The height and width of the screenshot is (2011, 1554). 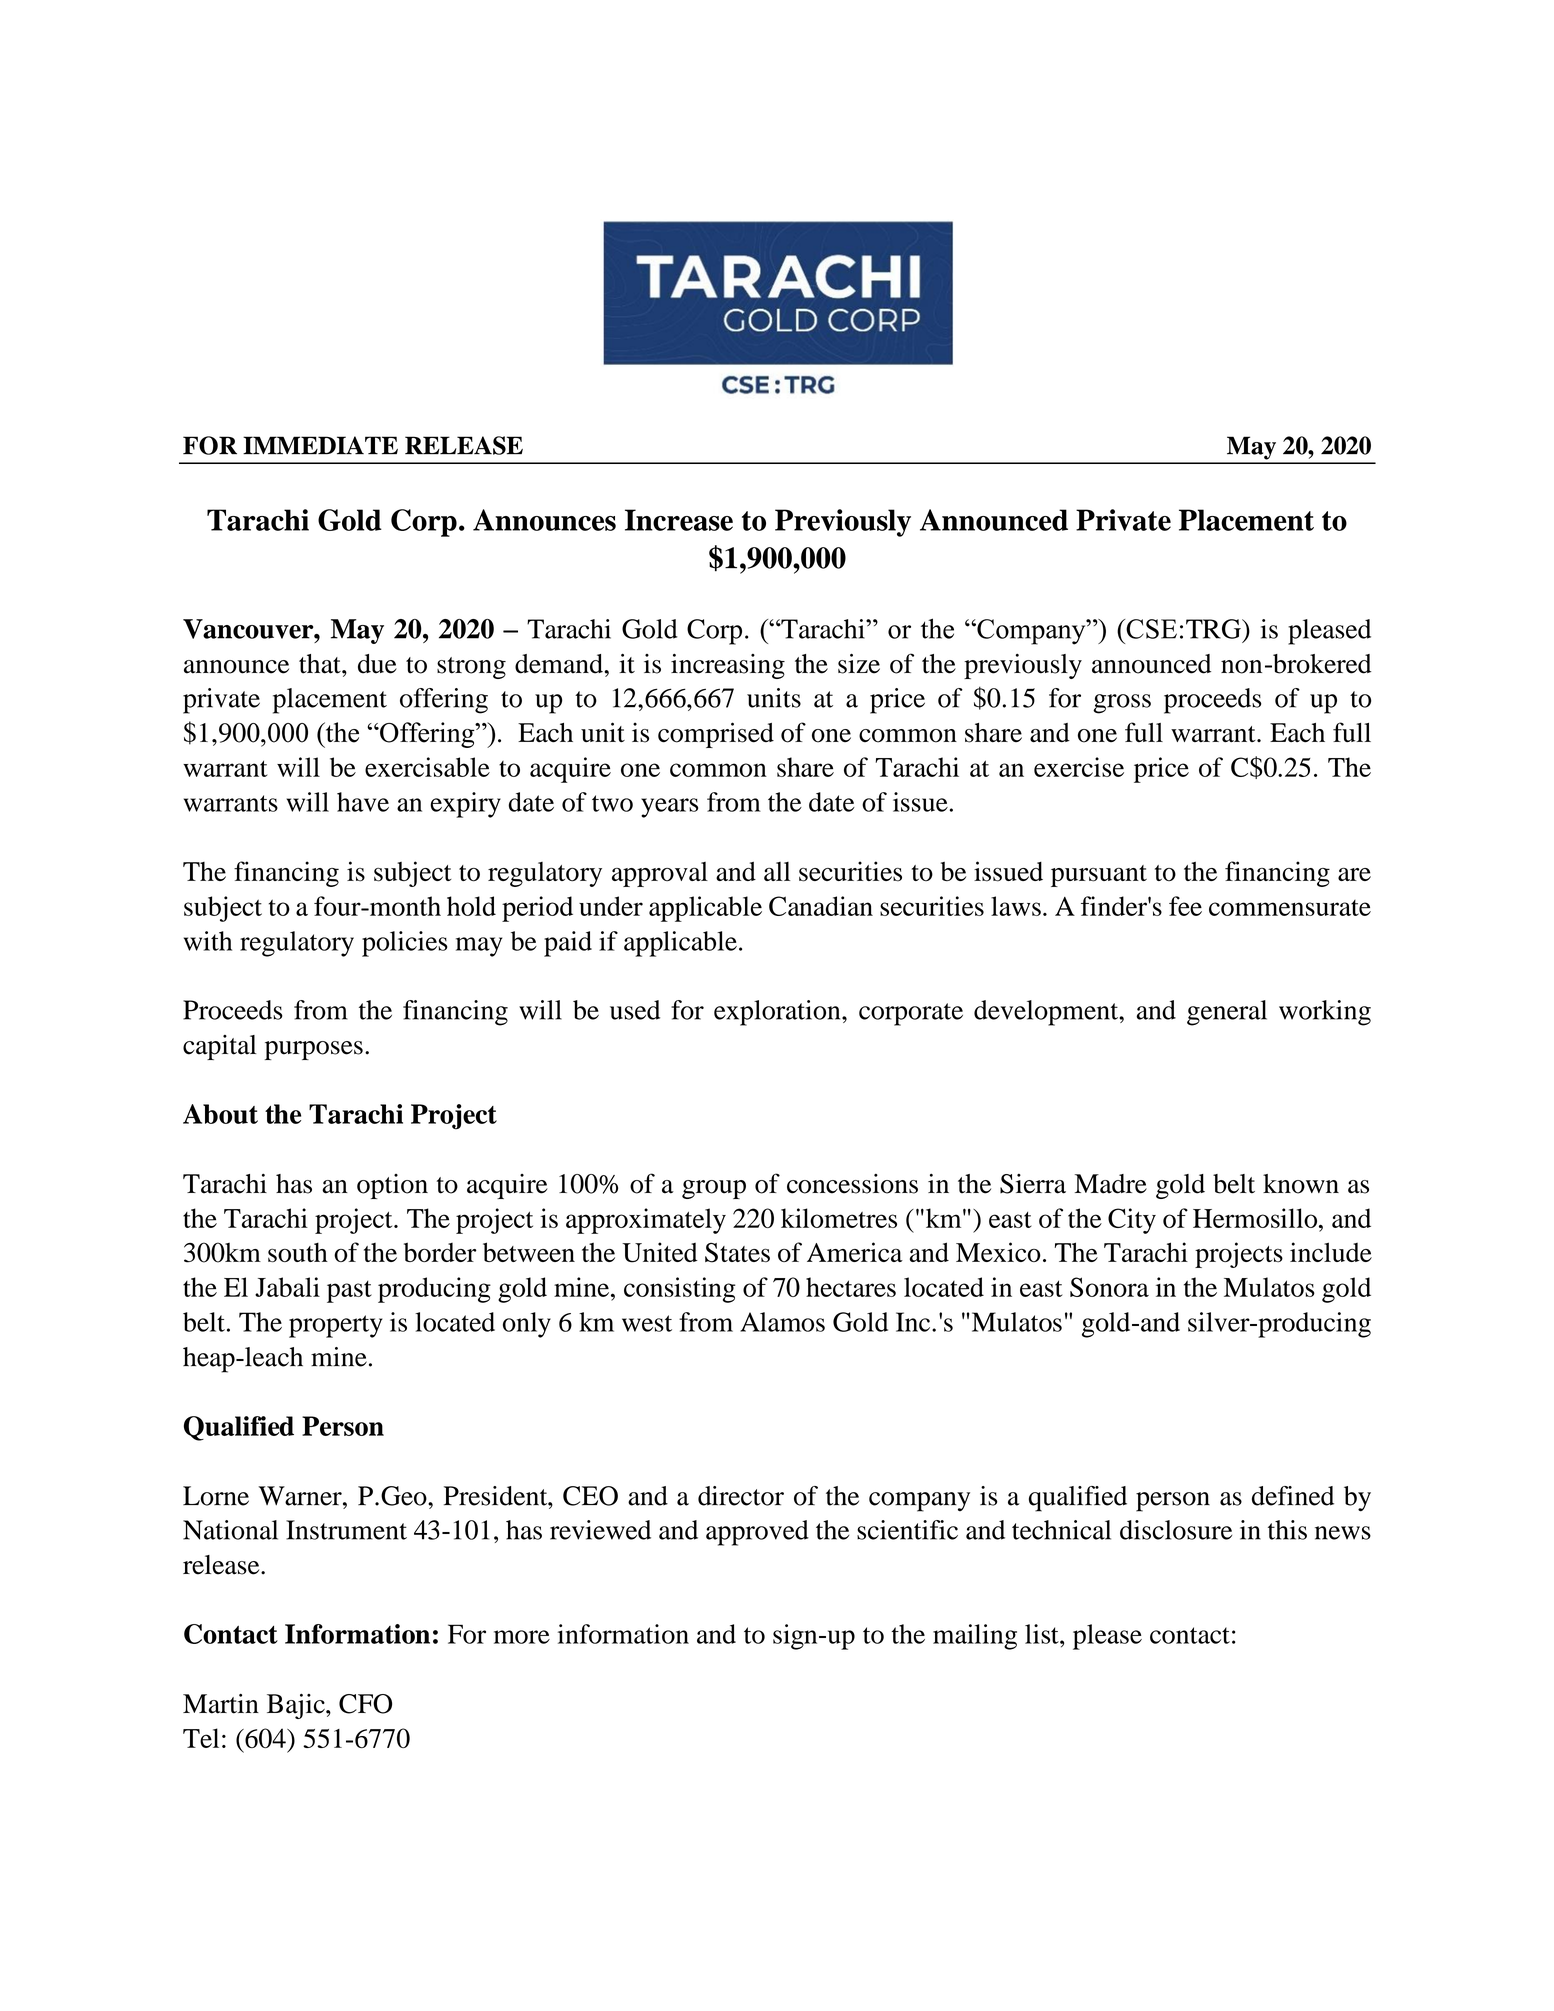 I want to click on purposes, so click(x=314, y=1050).
